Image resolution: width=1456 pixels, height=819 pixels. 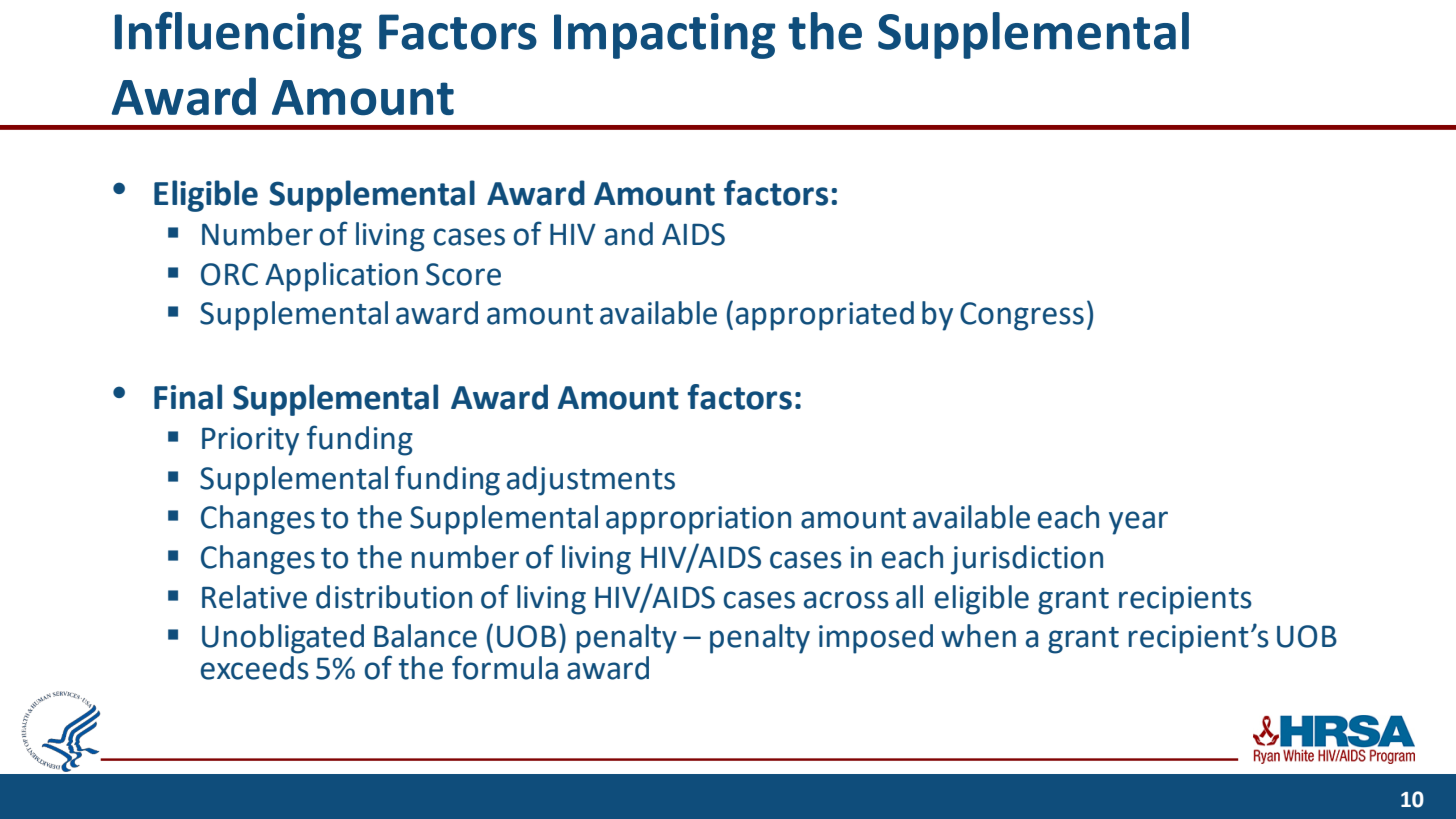 What do you see at coordinates (1022, 316) in the screenshot?
I see `Congress` at bounding box center [1022, 316].
